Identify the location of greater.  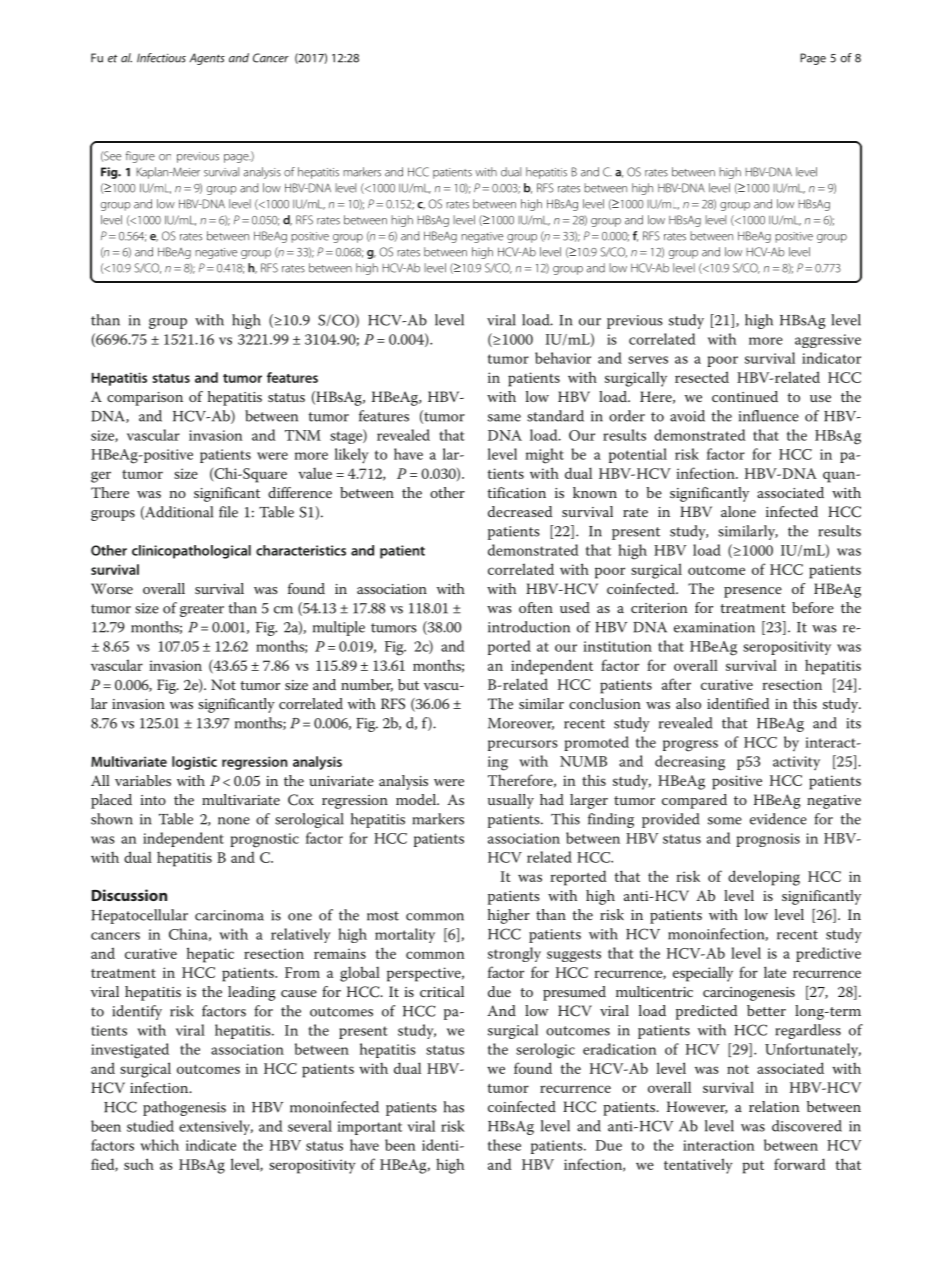
(202, 610).
